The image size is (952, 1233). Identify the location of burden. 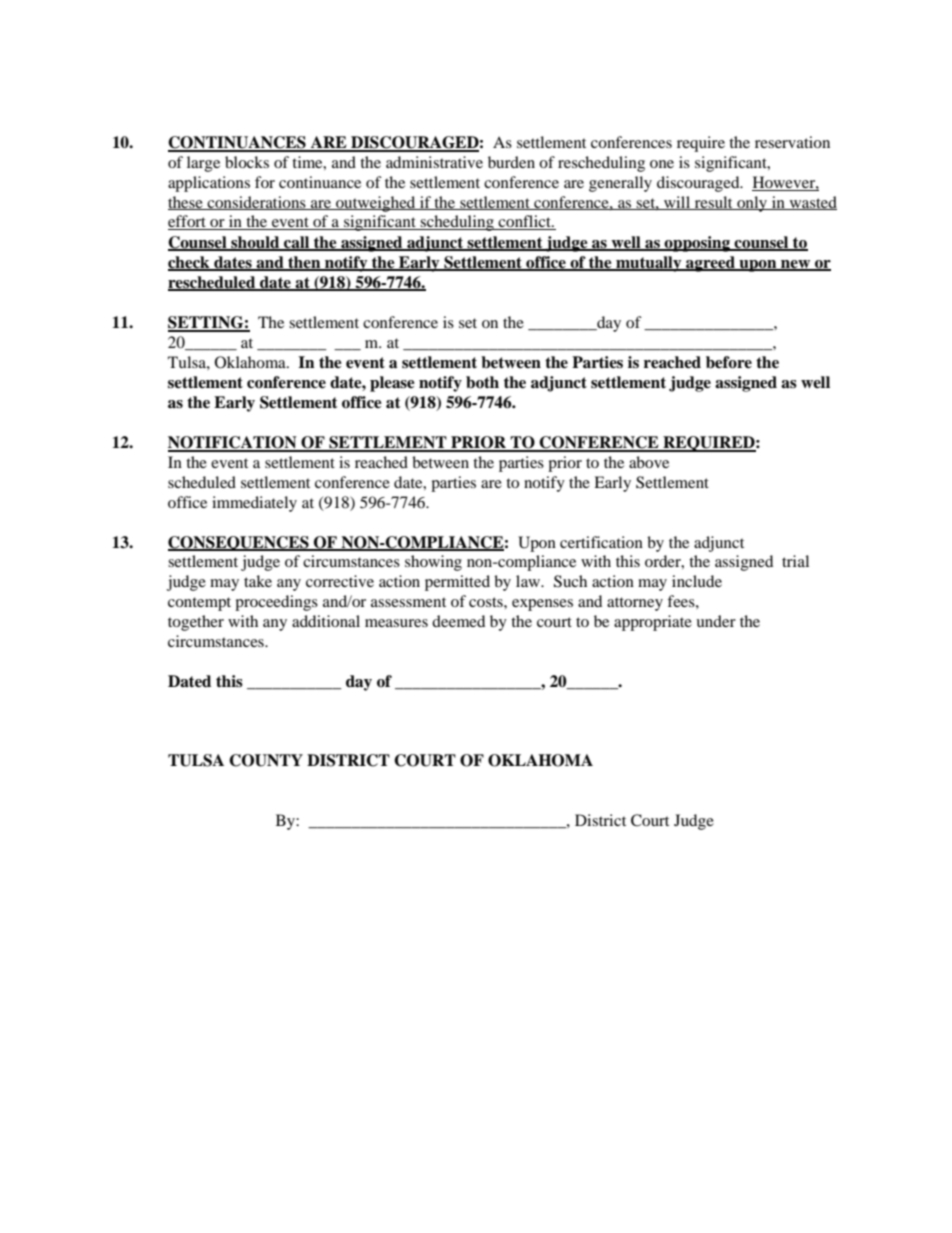
(511, 162).
